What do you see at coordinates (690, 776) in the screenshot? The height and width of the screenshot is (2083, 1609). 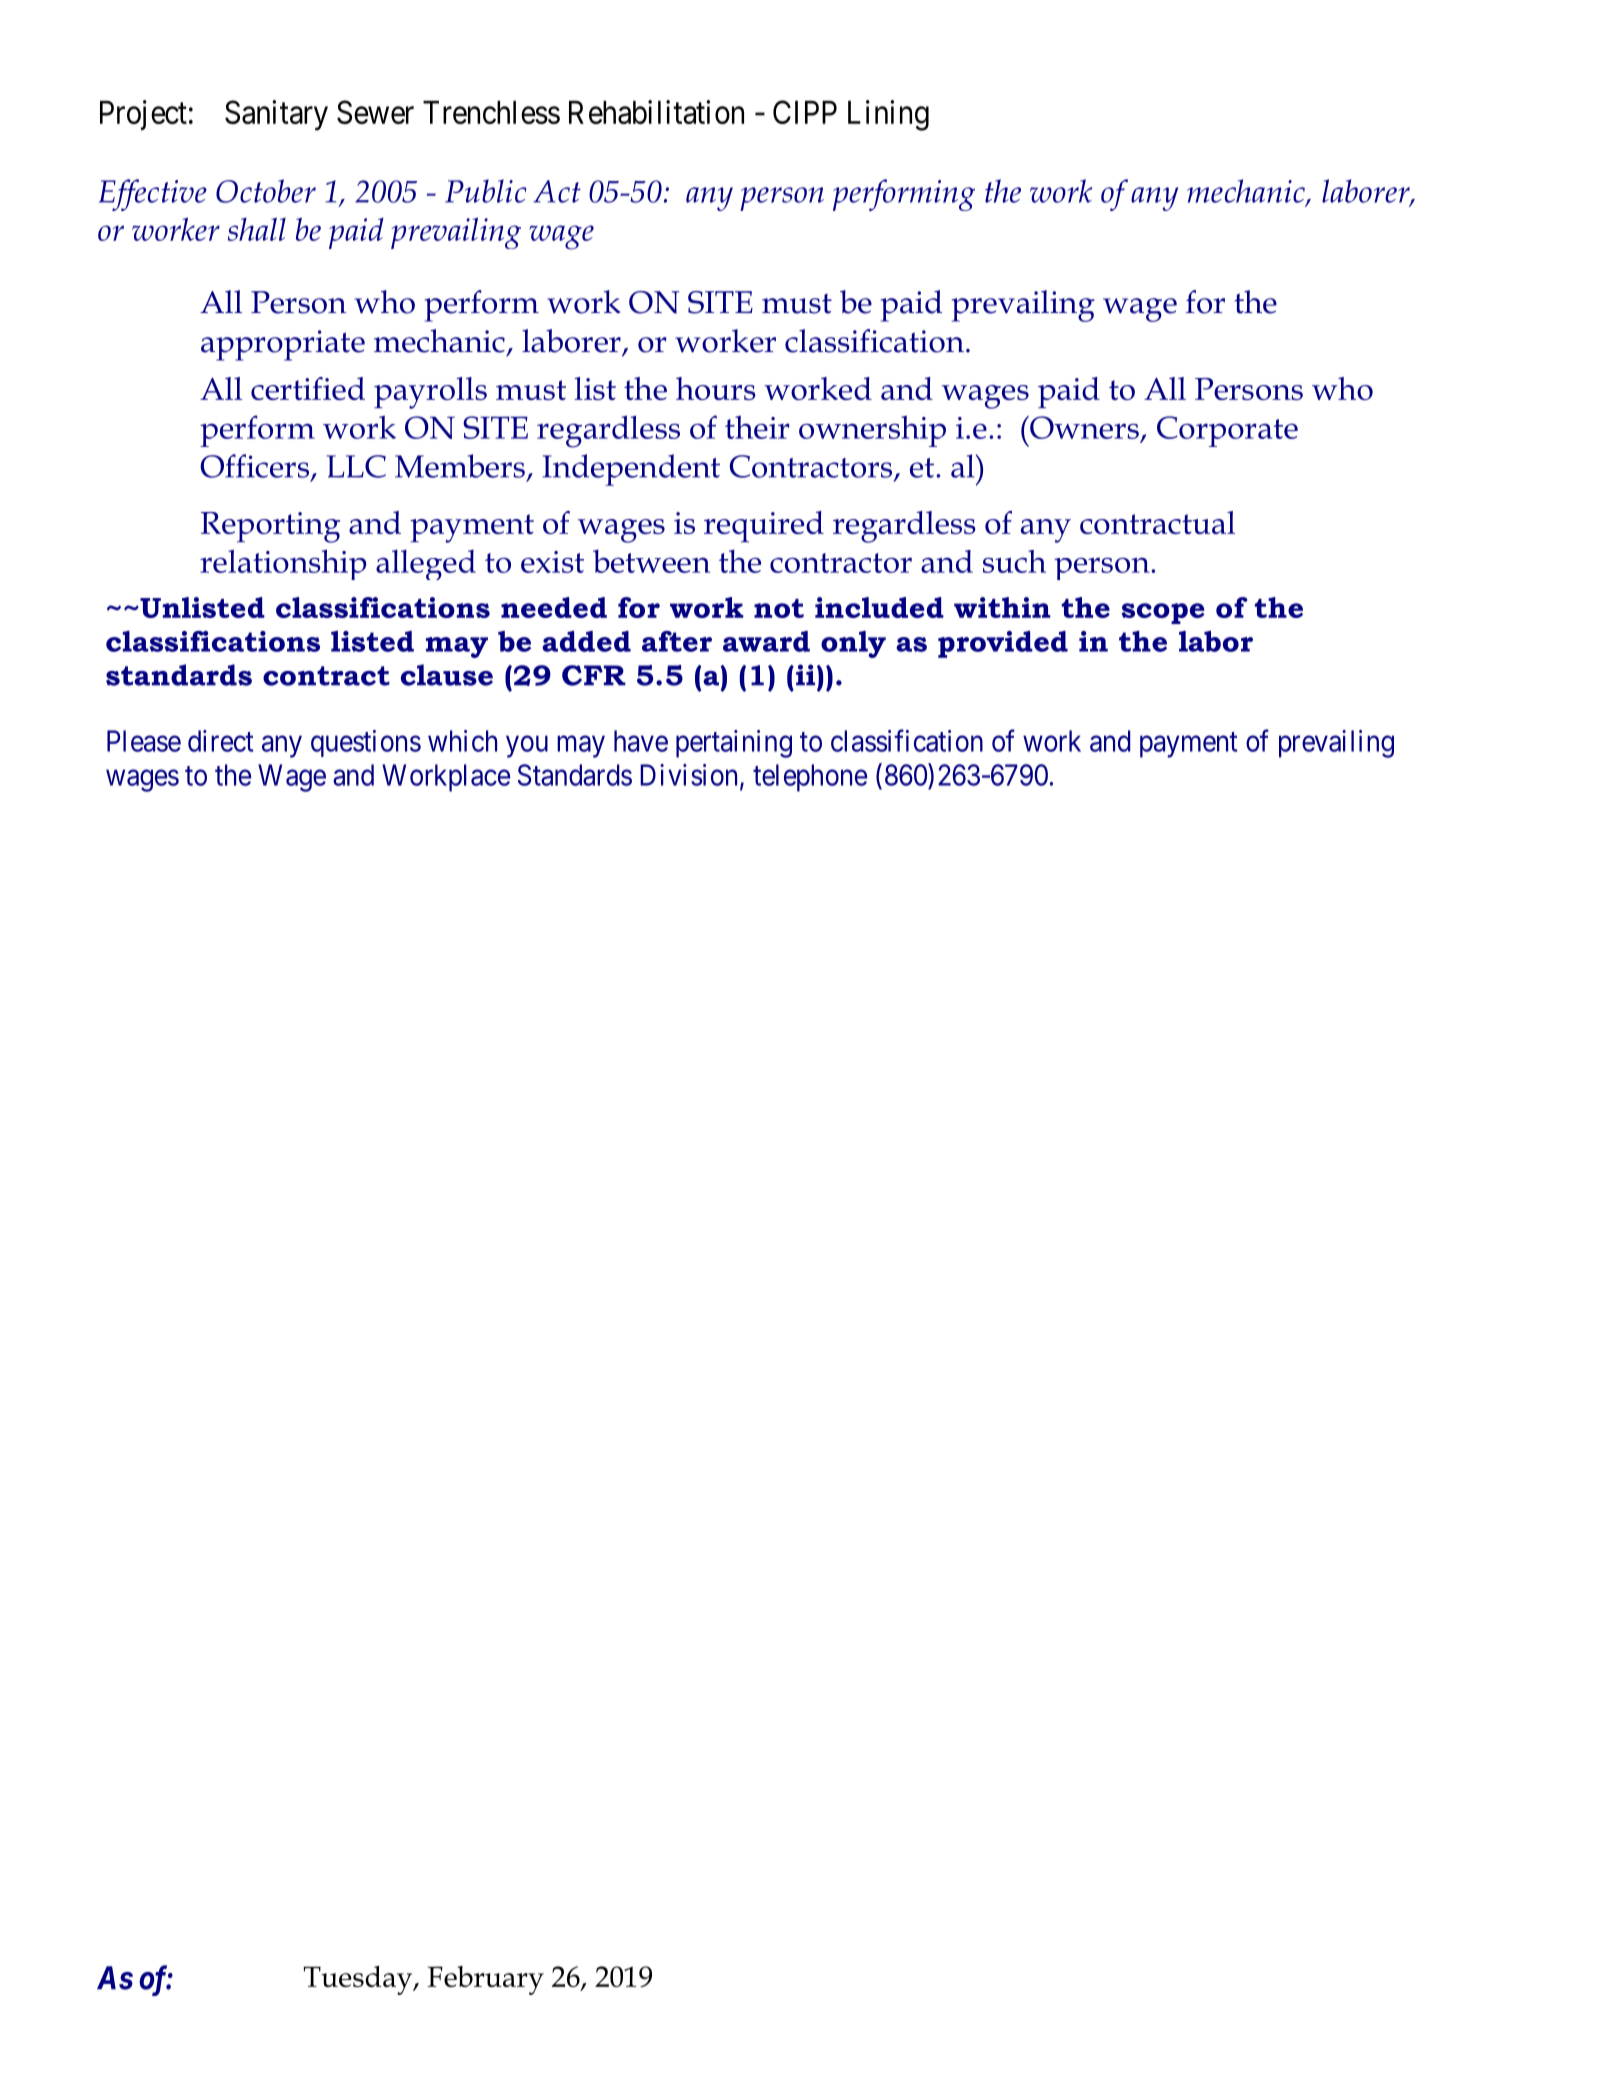 I see `Division` at bounding box center [690, 776].
